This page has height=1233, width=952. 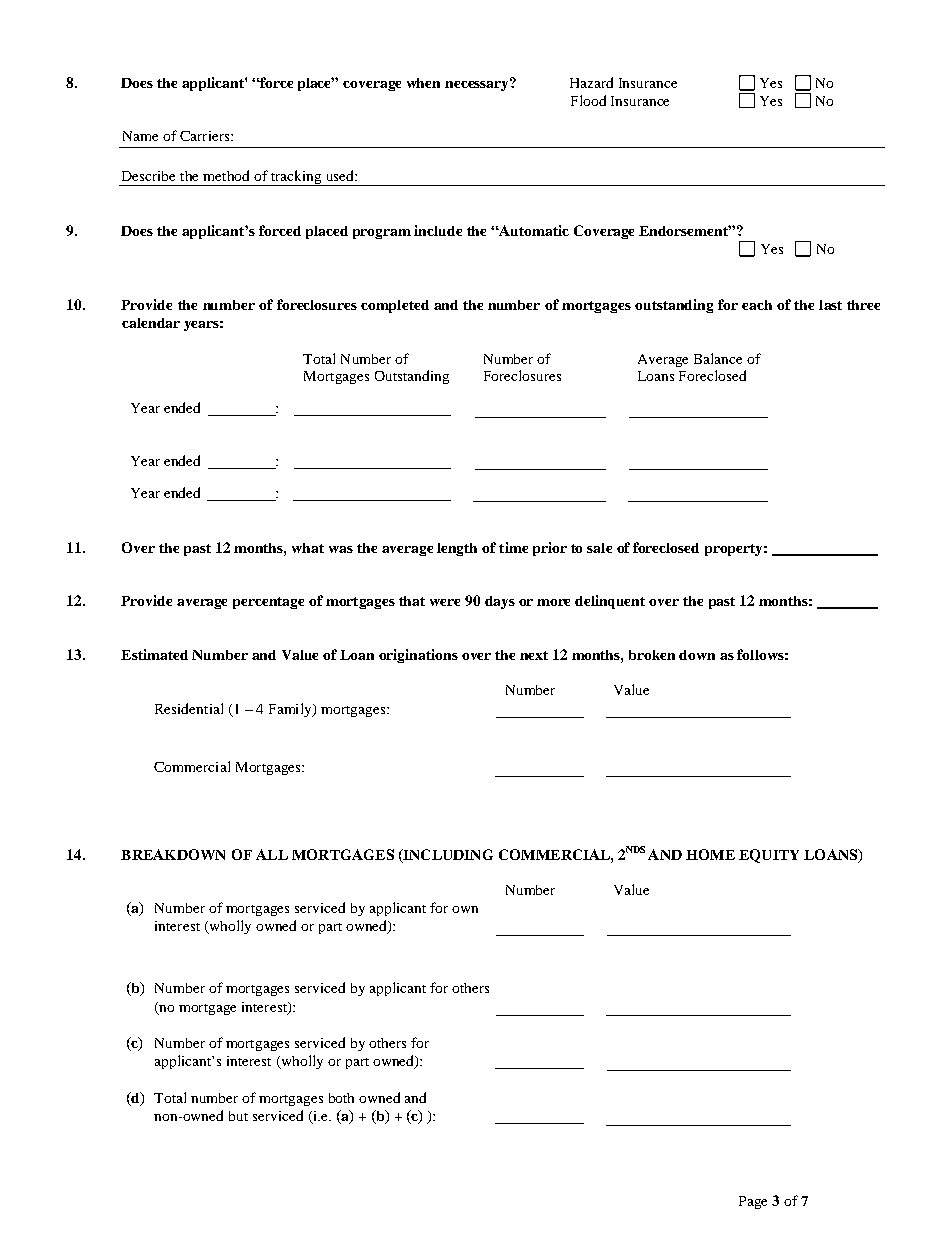 I want to click on Hazard, so click(x=591, y=82).
